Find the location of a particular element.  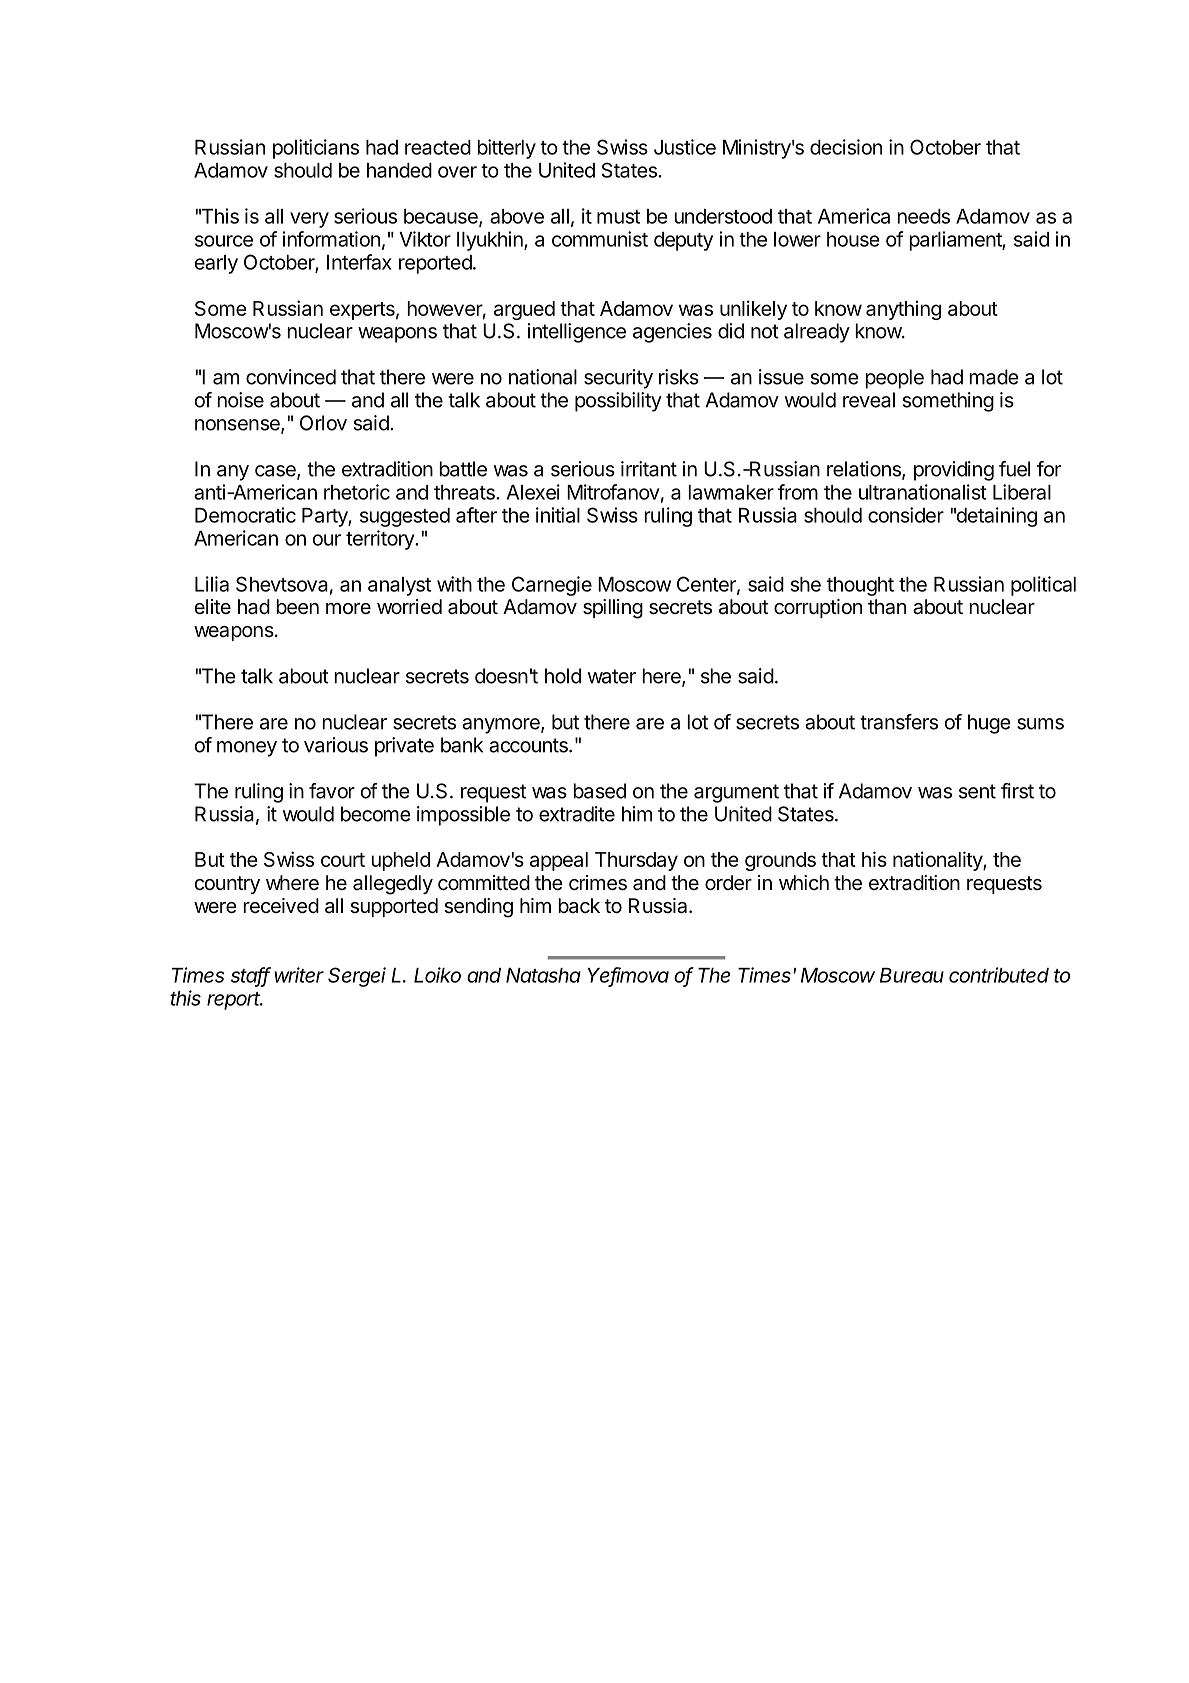

Bureau is located at coordinates (912, 975).
